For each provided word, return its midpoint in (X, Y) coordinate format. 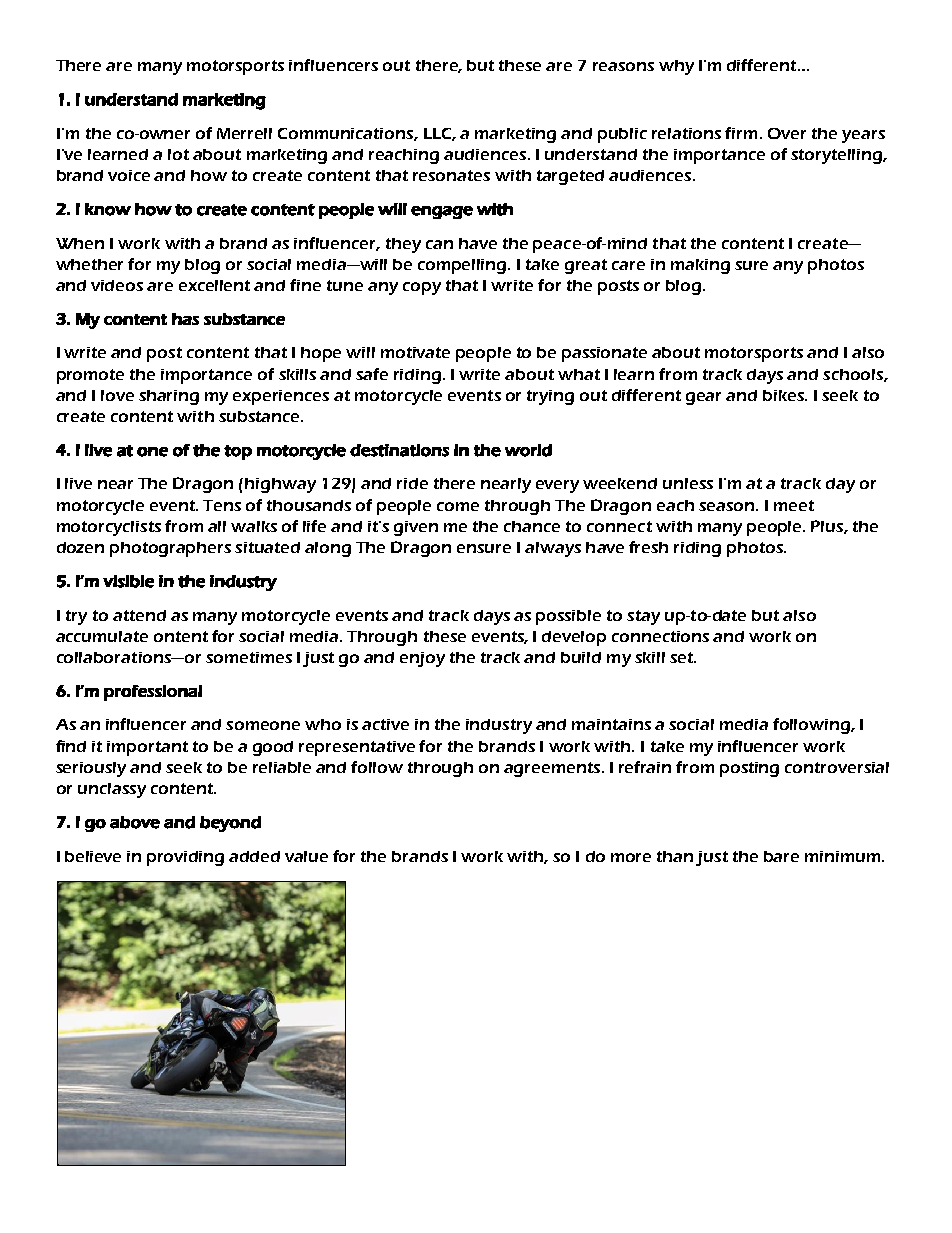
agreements (552, 769)
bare (781, 856)
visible (128, 581)
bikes (784, 395)
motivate (415, 352)
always (553, 549)
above (135, 822)
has (185, 319)
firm (741, 133)
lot (178, 154)
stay (643, 617)
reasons (623, 66)
